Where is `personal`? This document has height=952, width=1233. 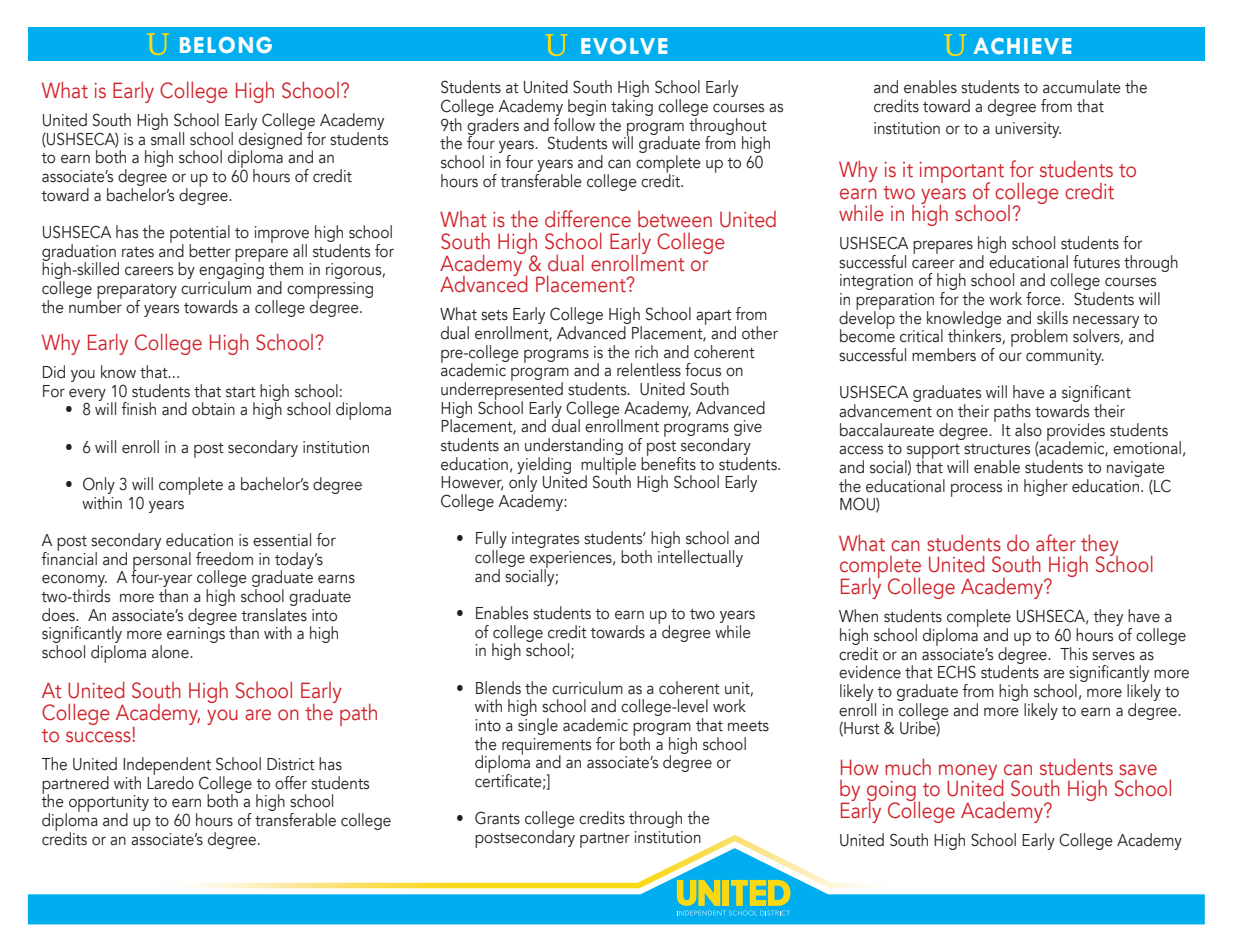 personal is located at coordinates (162, 560).
